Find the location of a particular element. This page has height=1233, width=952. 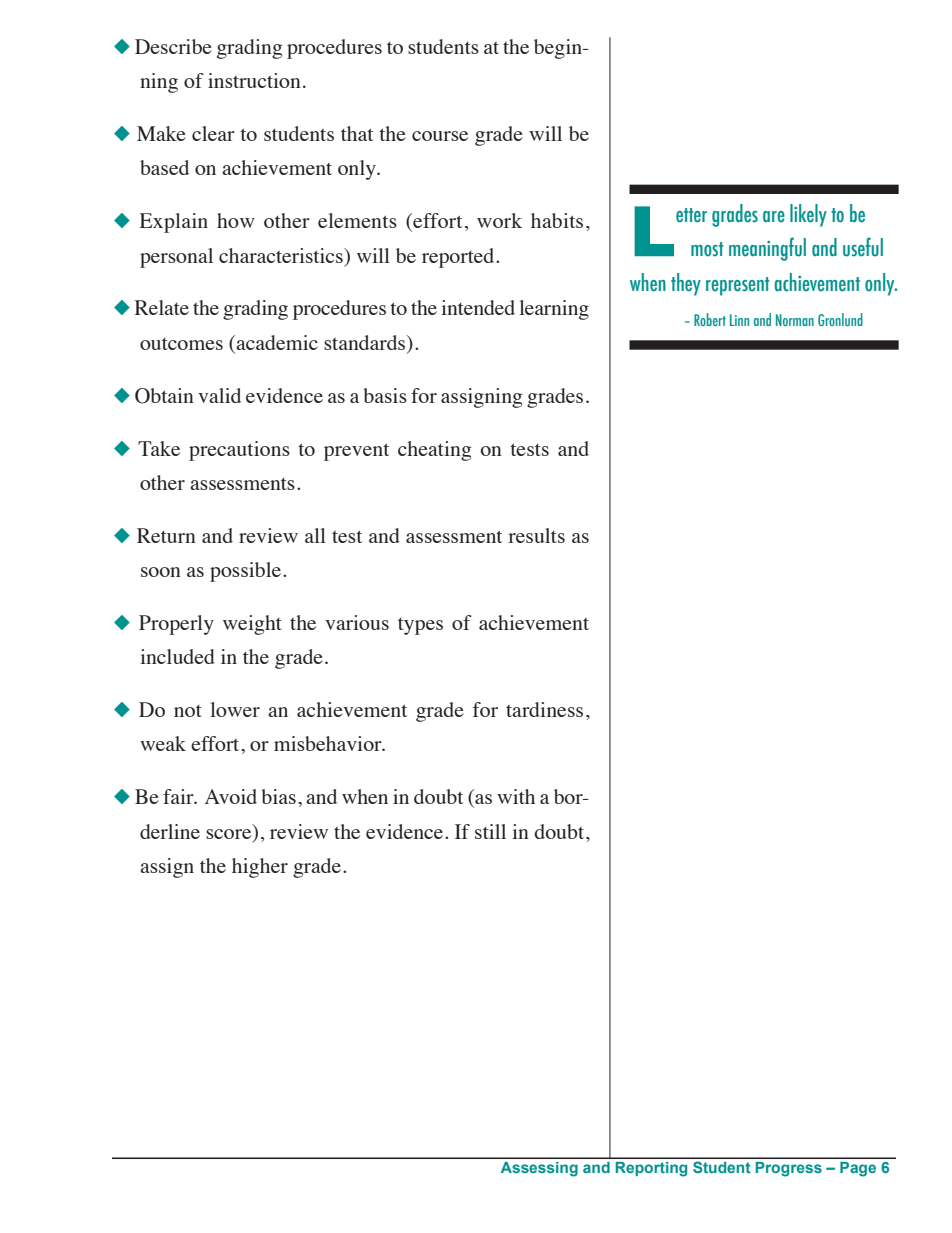

course is located at coordinates (440, 136).
